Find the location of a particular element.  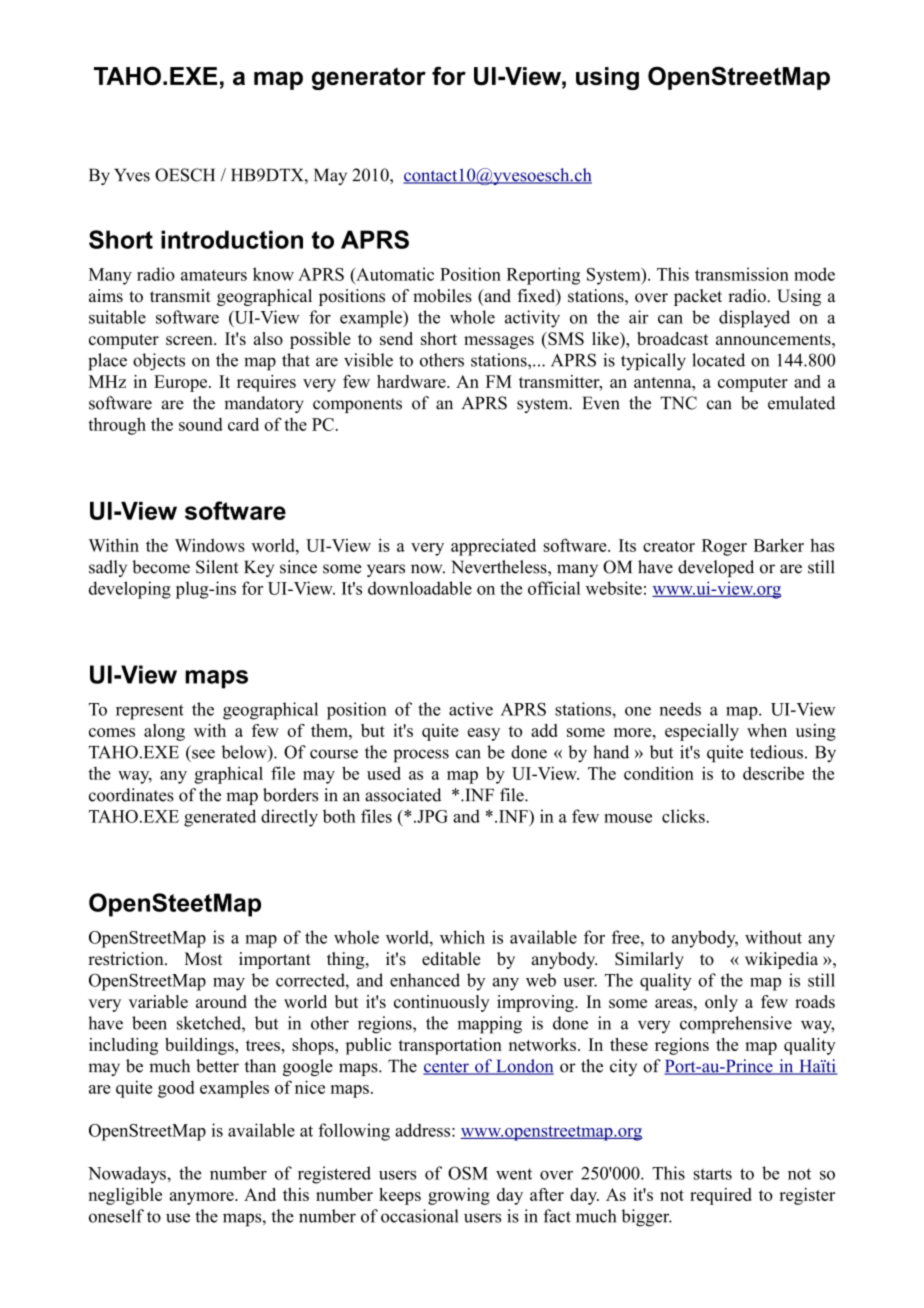

transmission is located at coordinates (742, 274).
